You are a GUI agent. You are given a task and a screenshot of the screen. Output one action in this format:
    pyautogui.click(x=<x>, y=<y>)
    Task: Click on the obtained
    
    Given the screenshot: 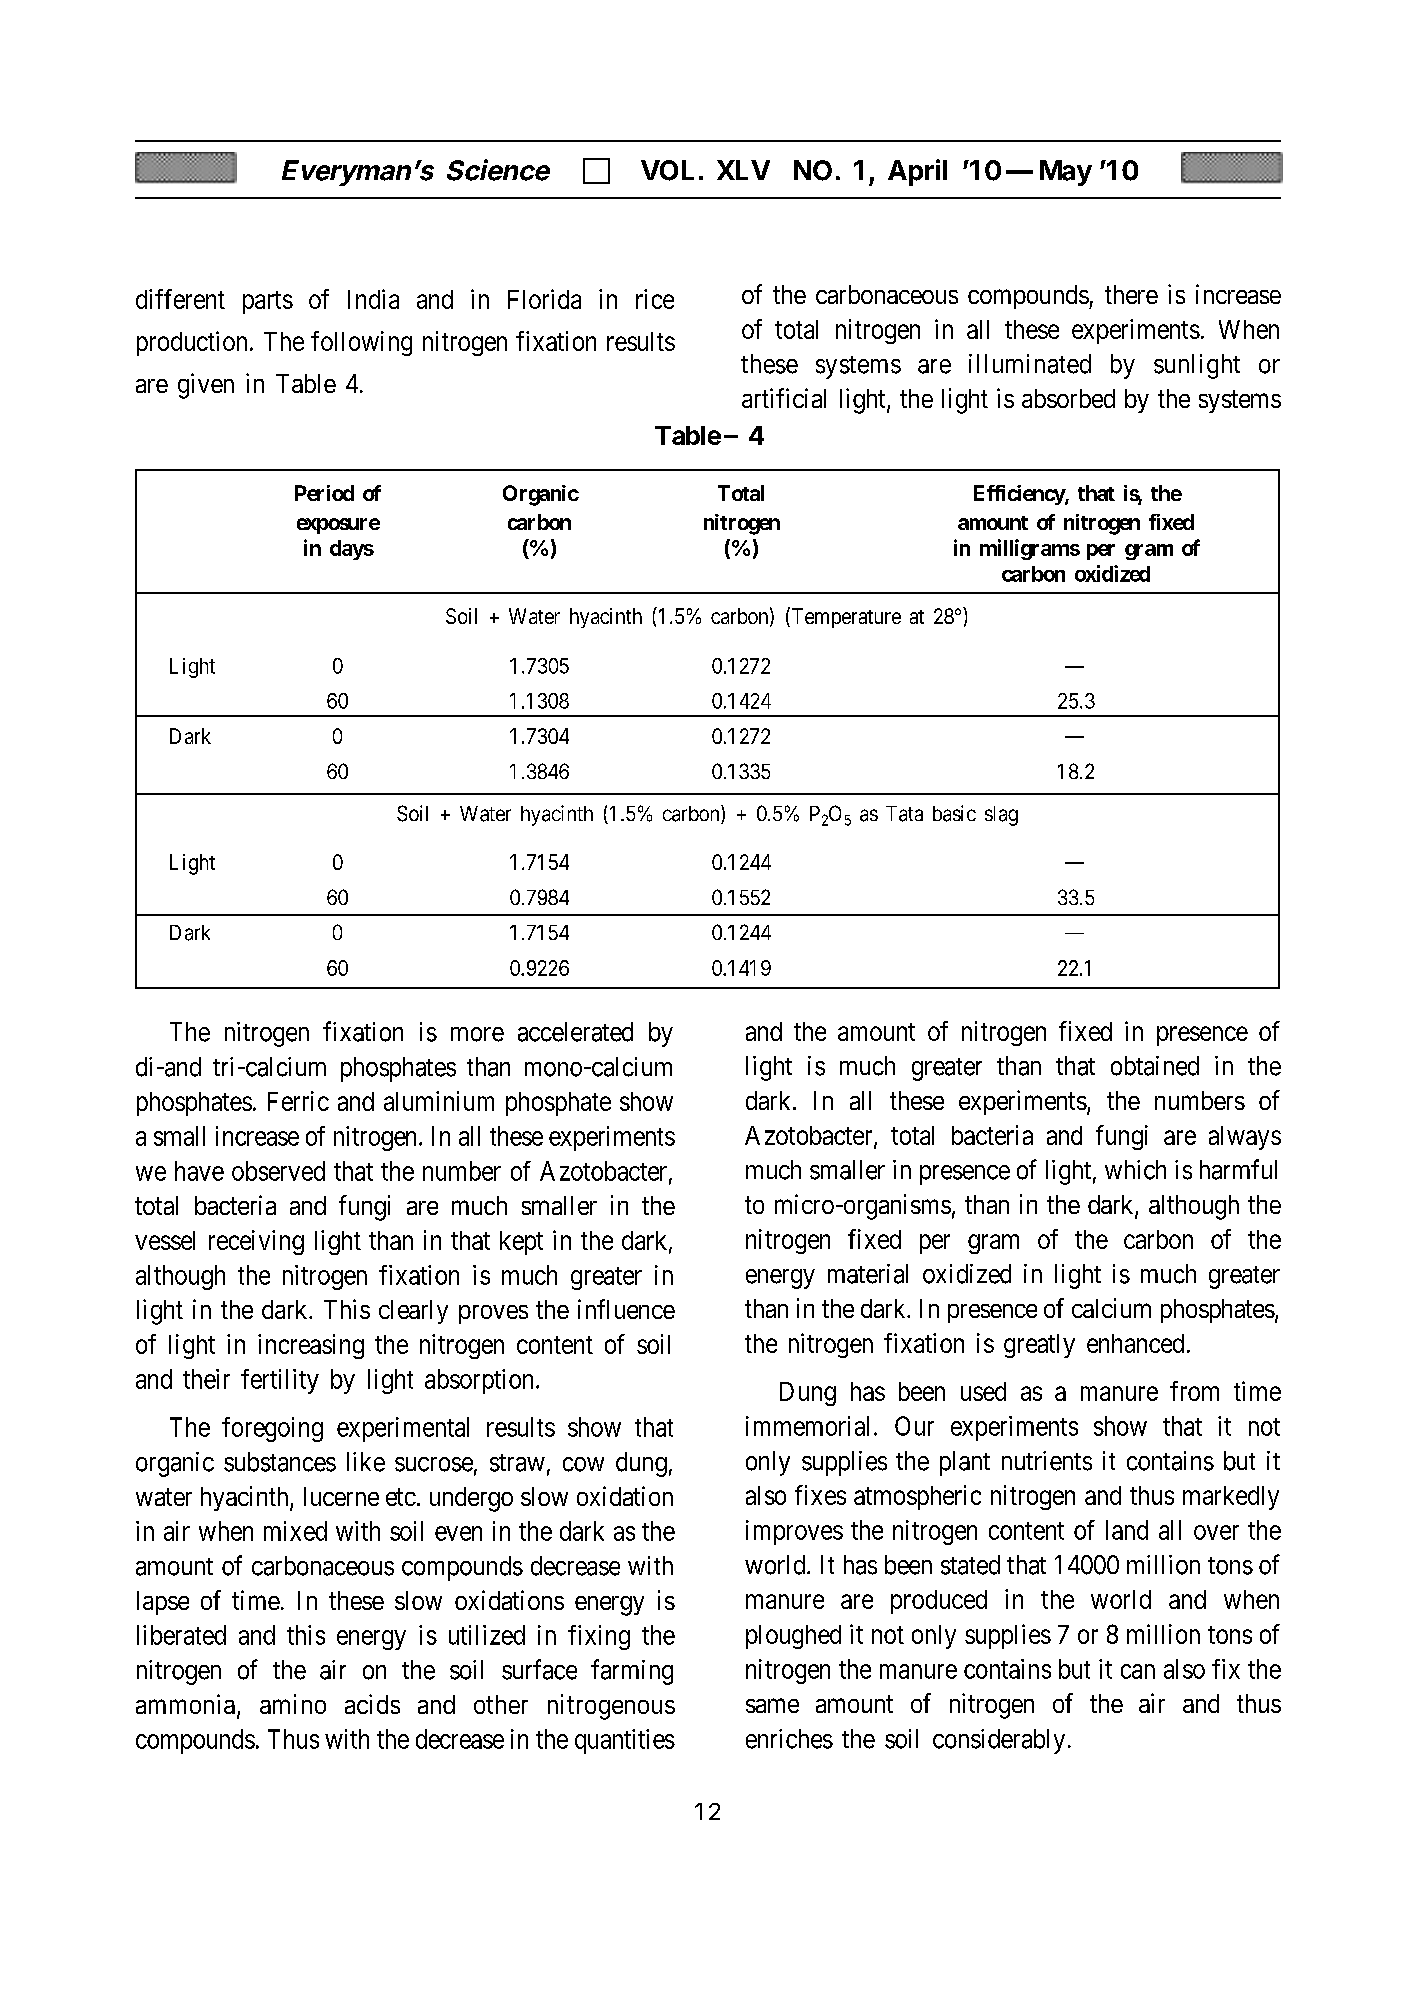 What is the action you would take?
    pyautogui.click(x=1155, y=1066)
